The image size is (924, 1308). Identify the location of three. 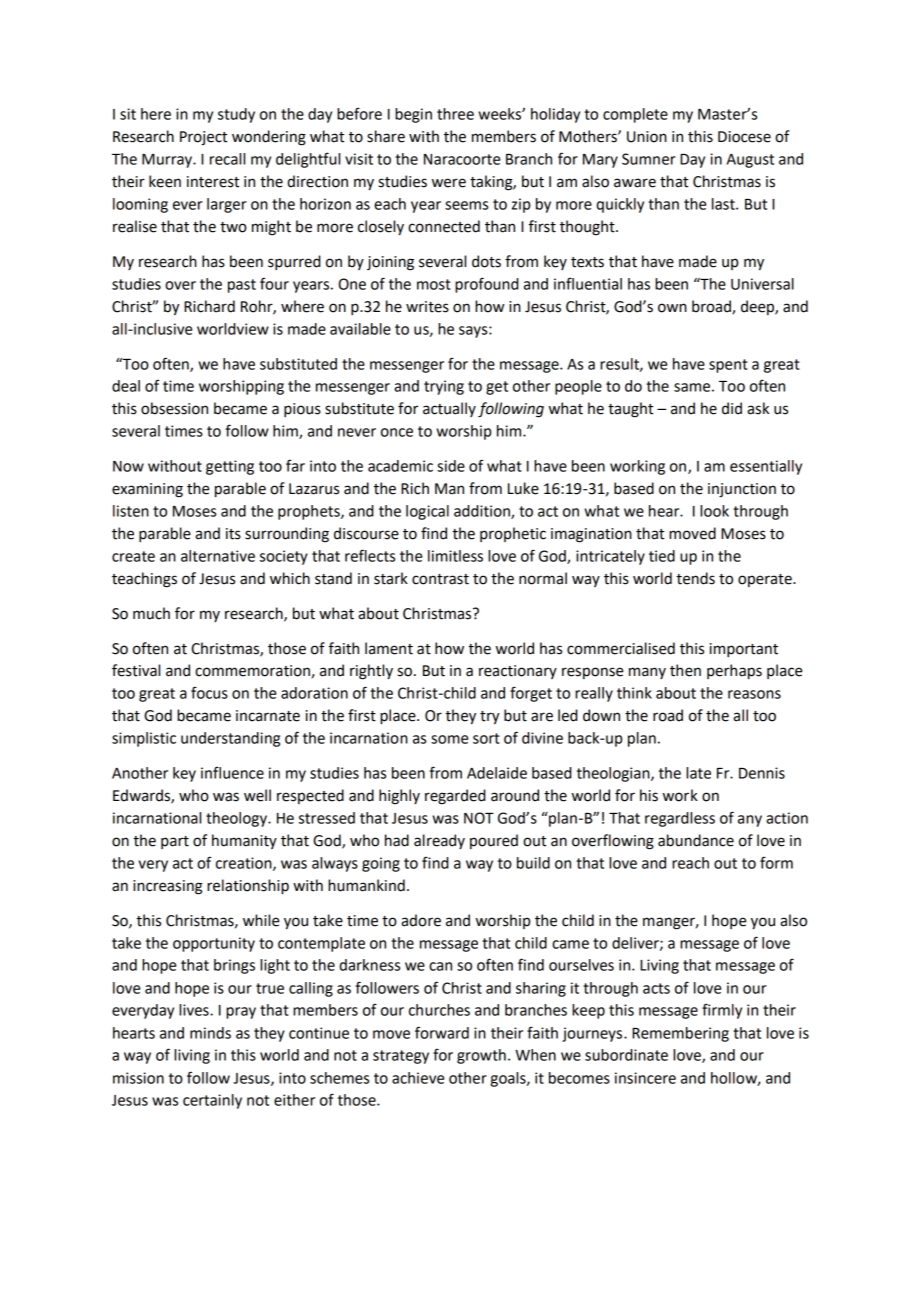
(455, 114).
